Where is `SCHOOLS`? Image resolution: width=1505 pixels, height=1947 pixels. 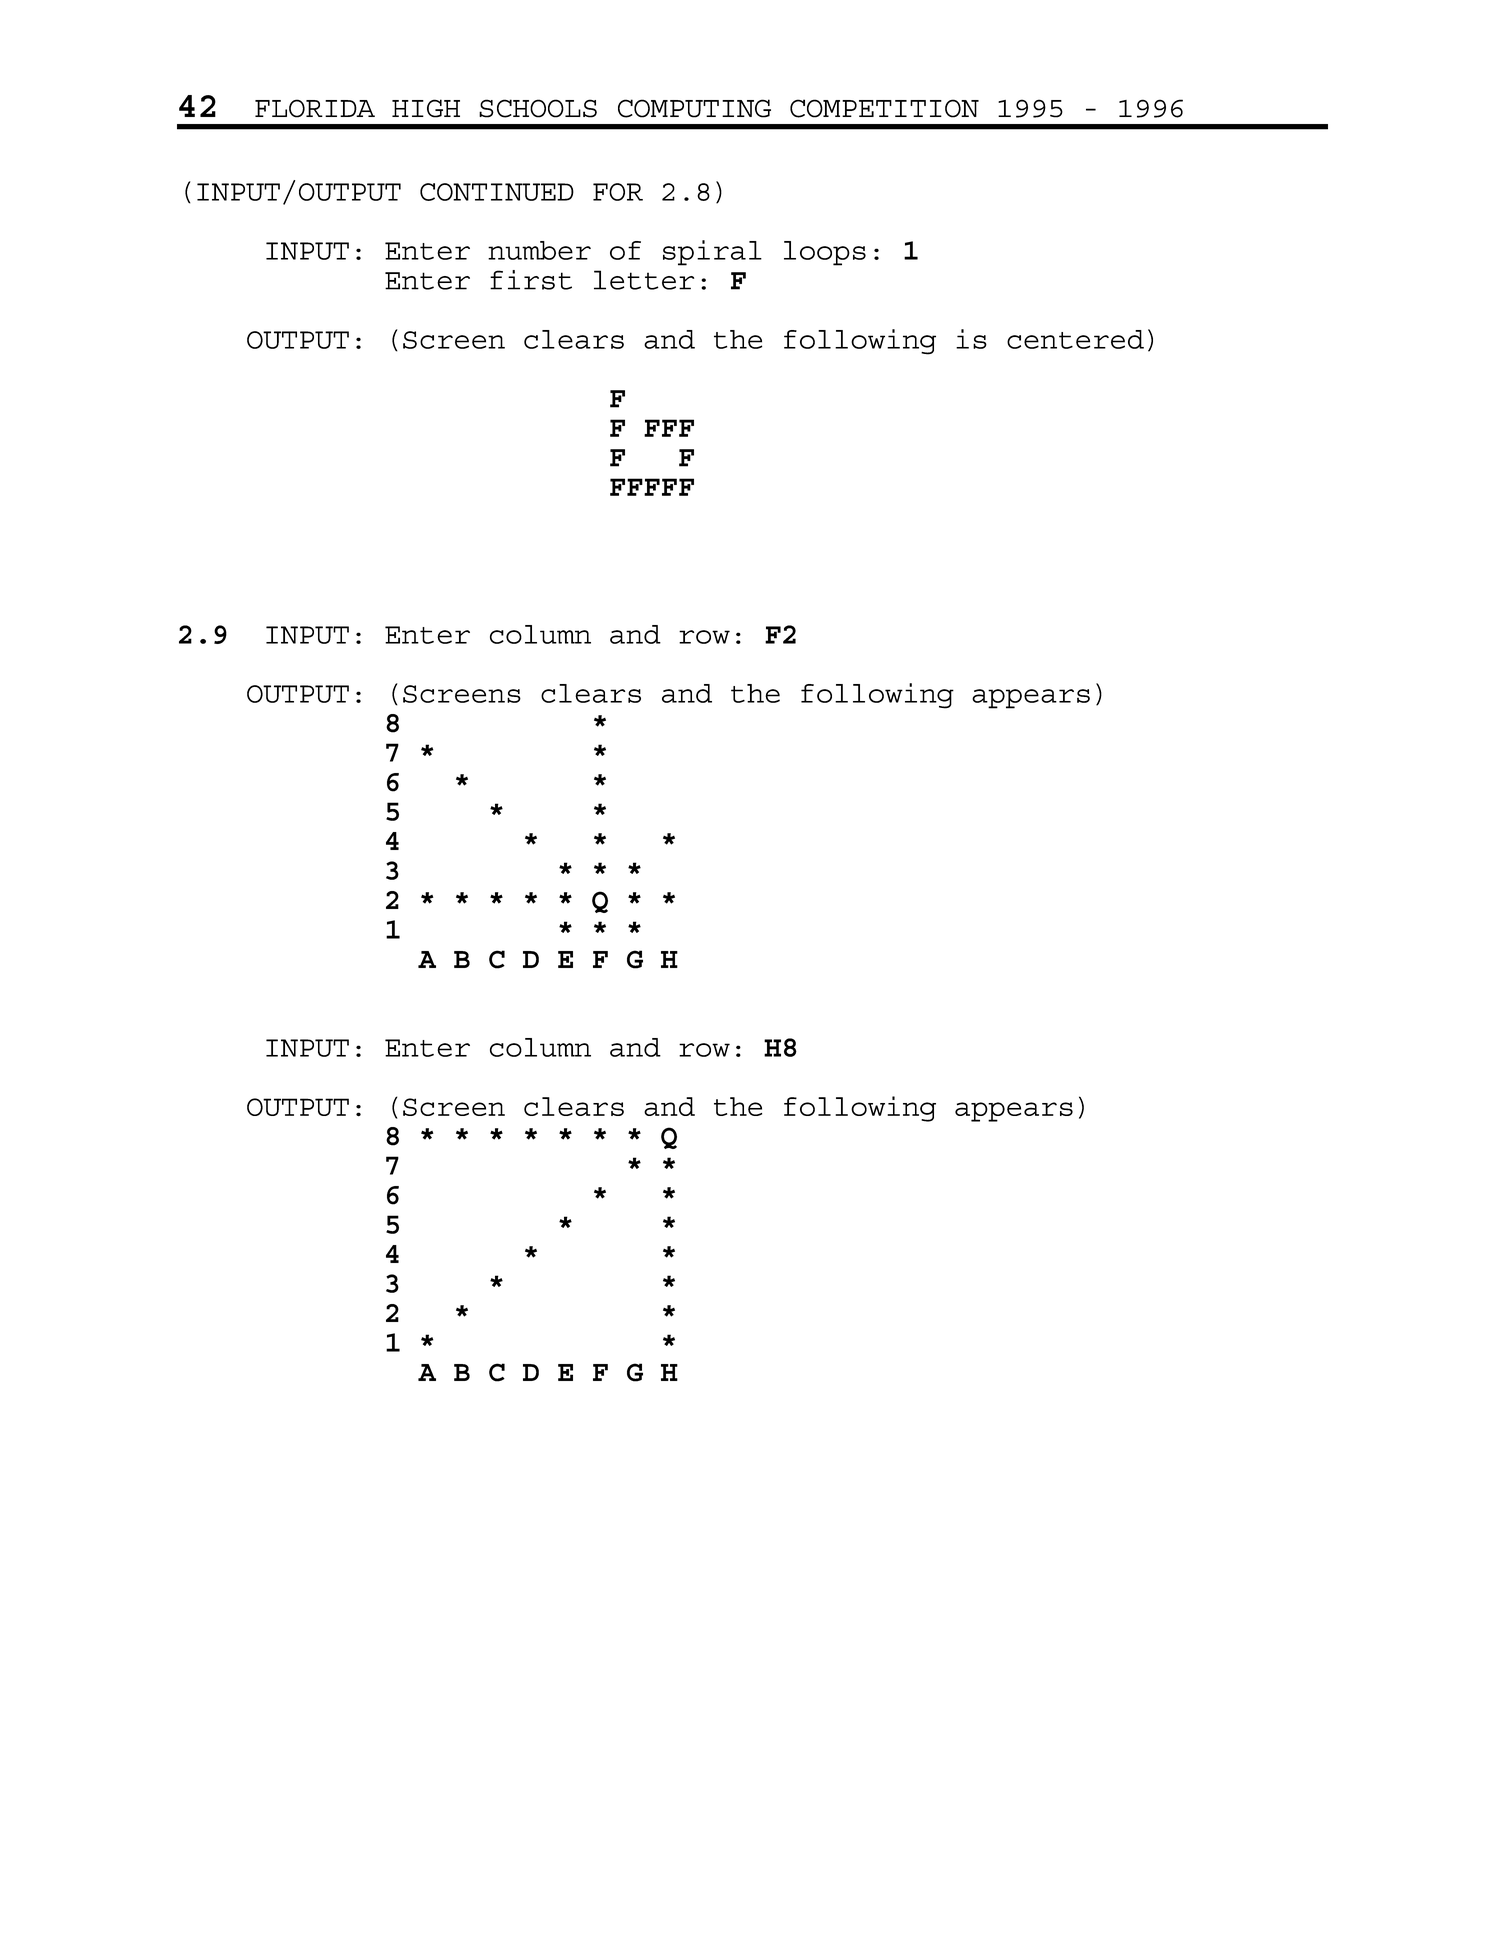 SCHOOLS is located at coordinates (538, 108).
